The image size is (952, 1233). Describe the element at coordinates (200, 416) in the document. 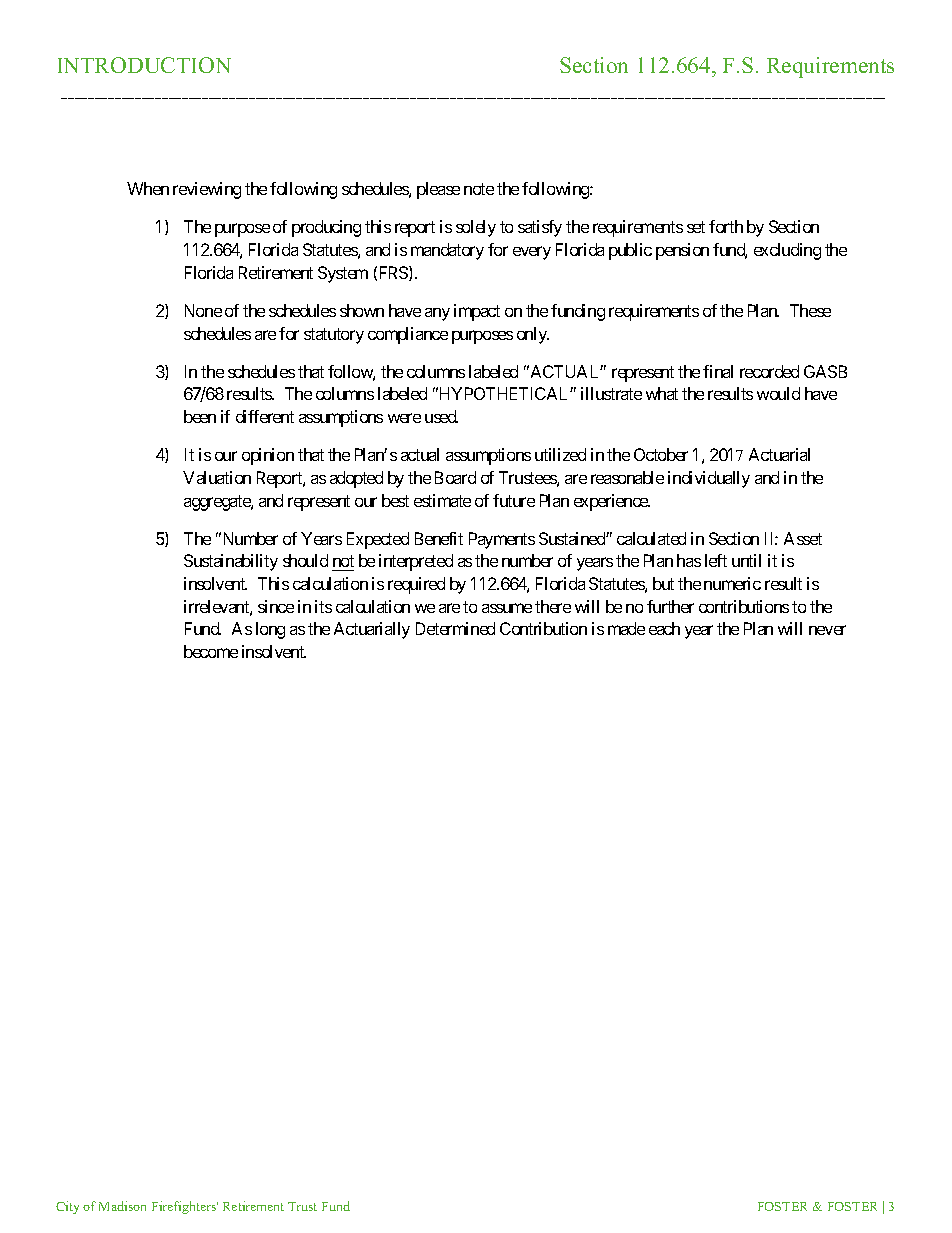

I see `been` at that location.
